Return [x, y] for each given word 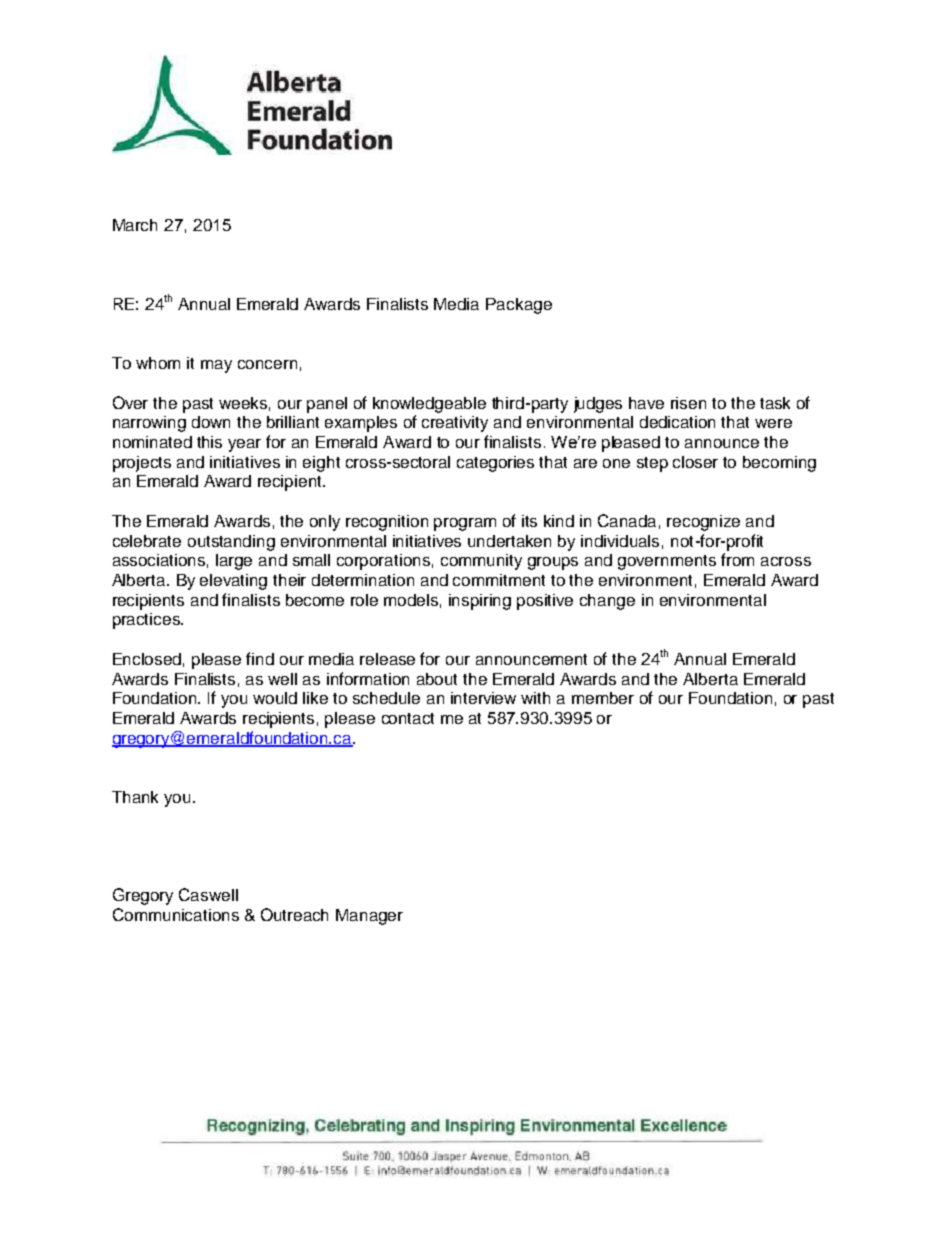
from [737, 559]
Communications [176, 914]
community [481, 562]
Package [519, 306]
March [135, 225]
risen [688, 403]
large [234, 562]
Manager [369, 917]
